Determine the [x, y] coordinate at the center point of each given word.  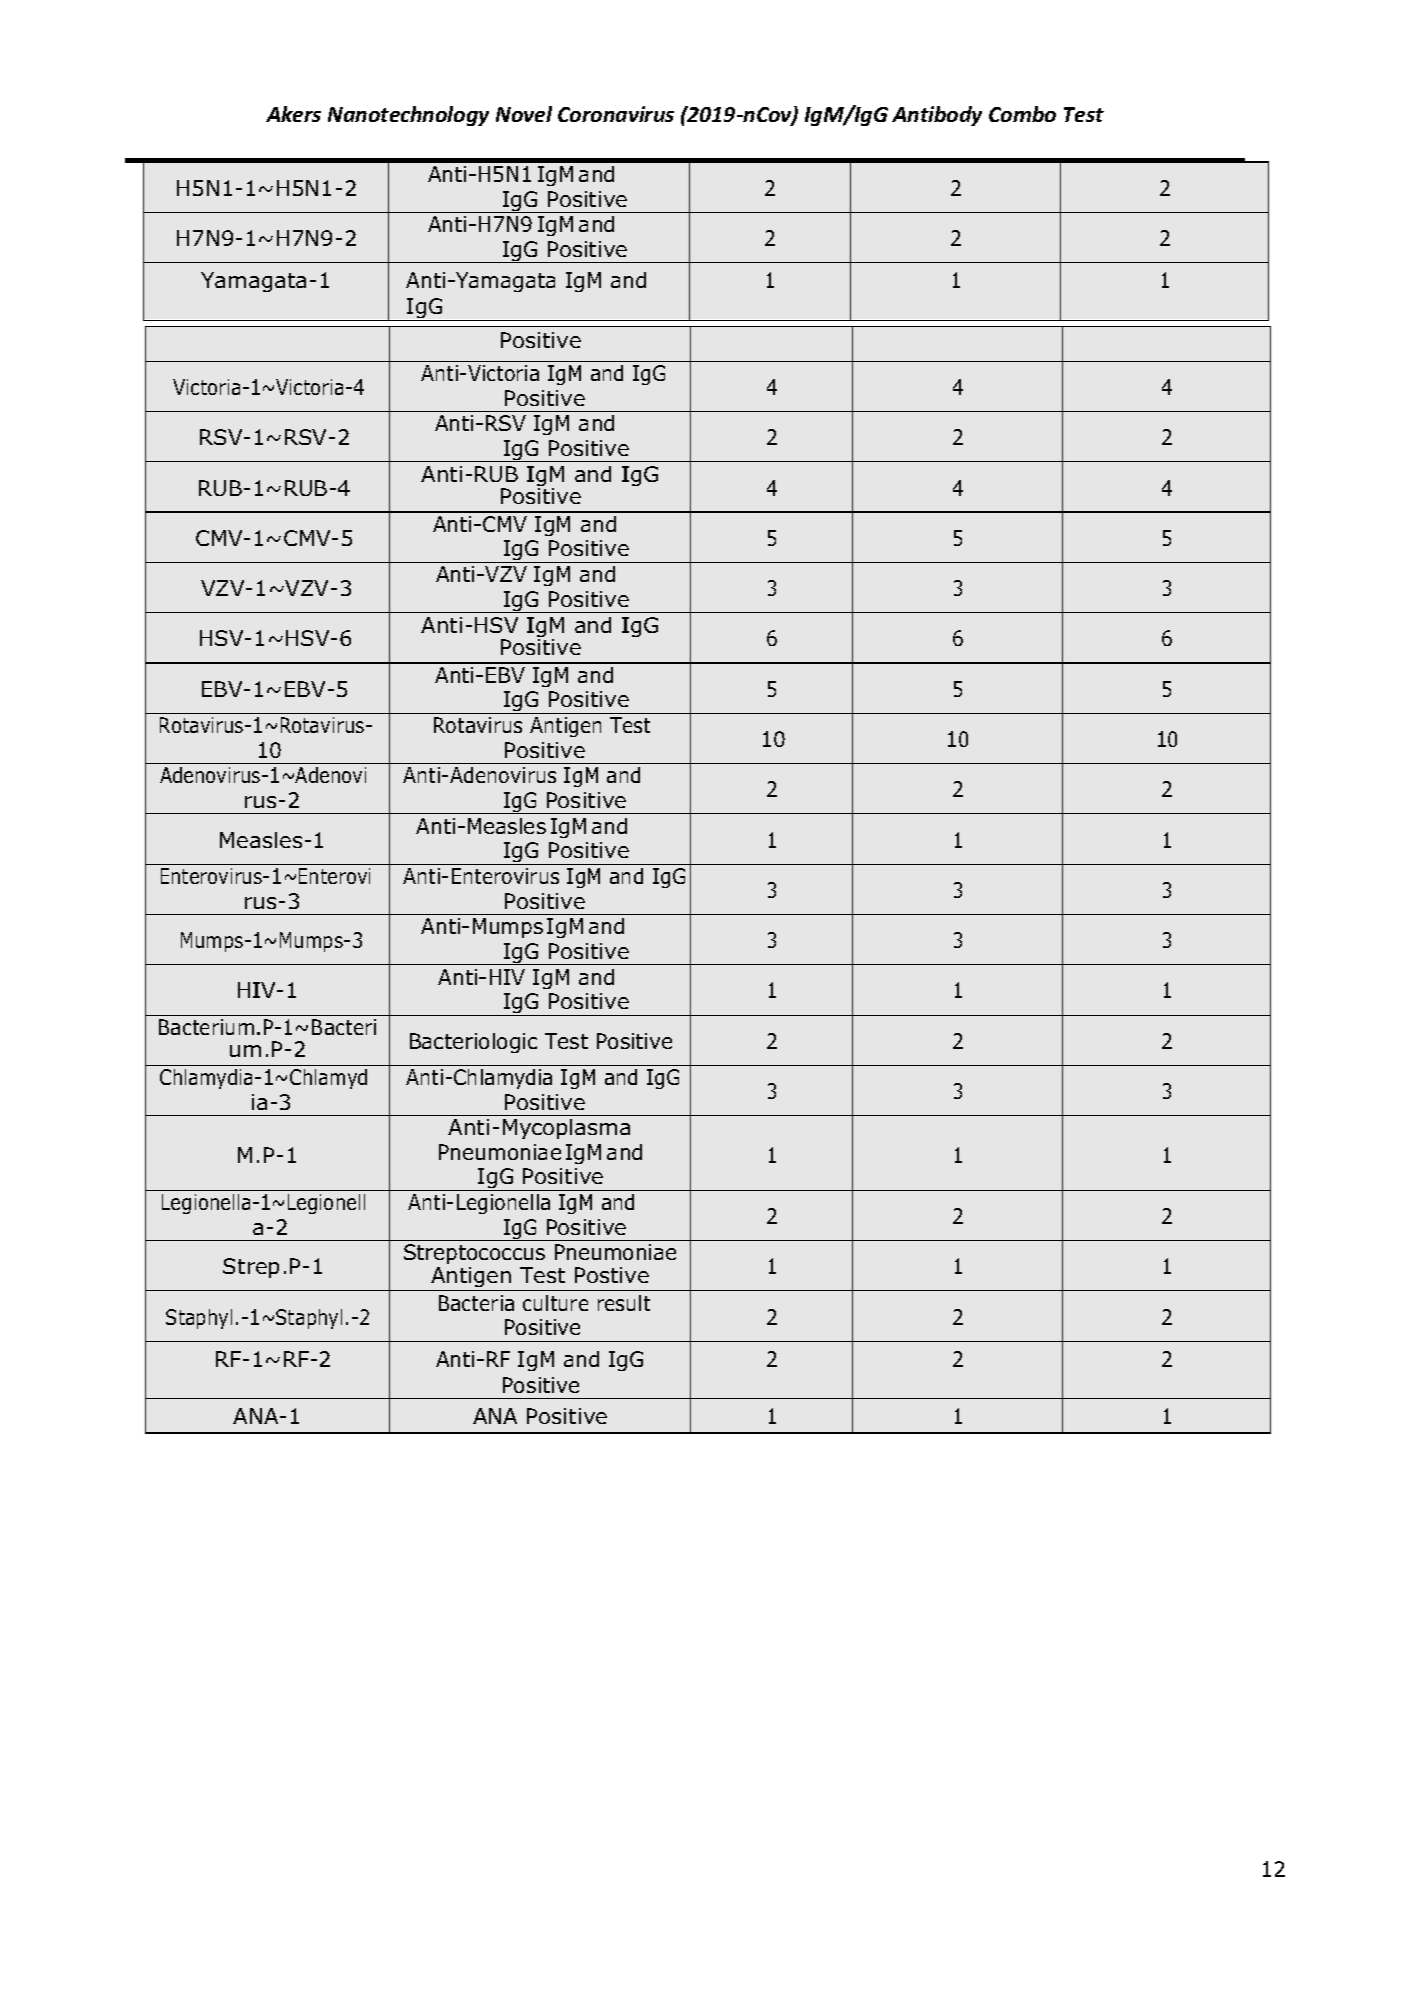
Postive [612, 1275]
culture [555, 1303]
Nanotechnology [408, 116]
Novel [524, 114]
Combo [1022, 114]
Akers [293, 114]
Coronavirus [616, 114]
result [624, 1303]
